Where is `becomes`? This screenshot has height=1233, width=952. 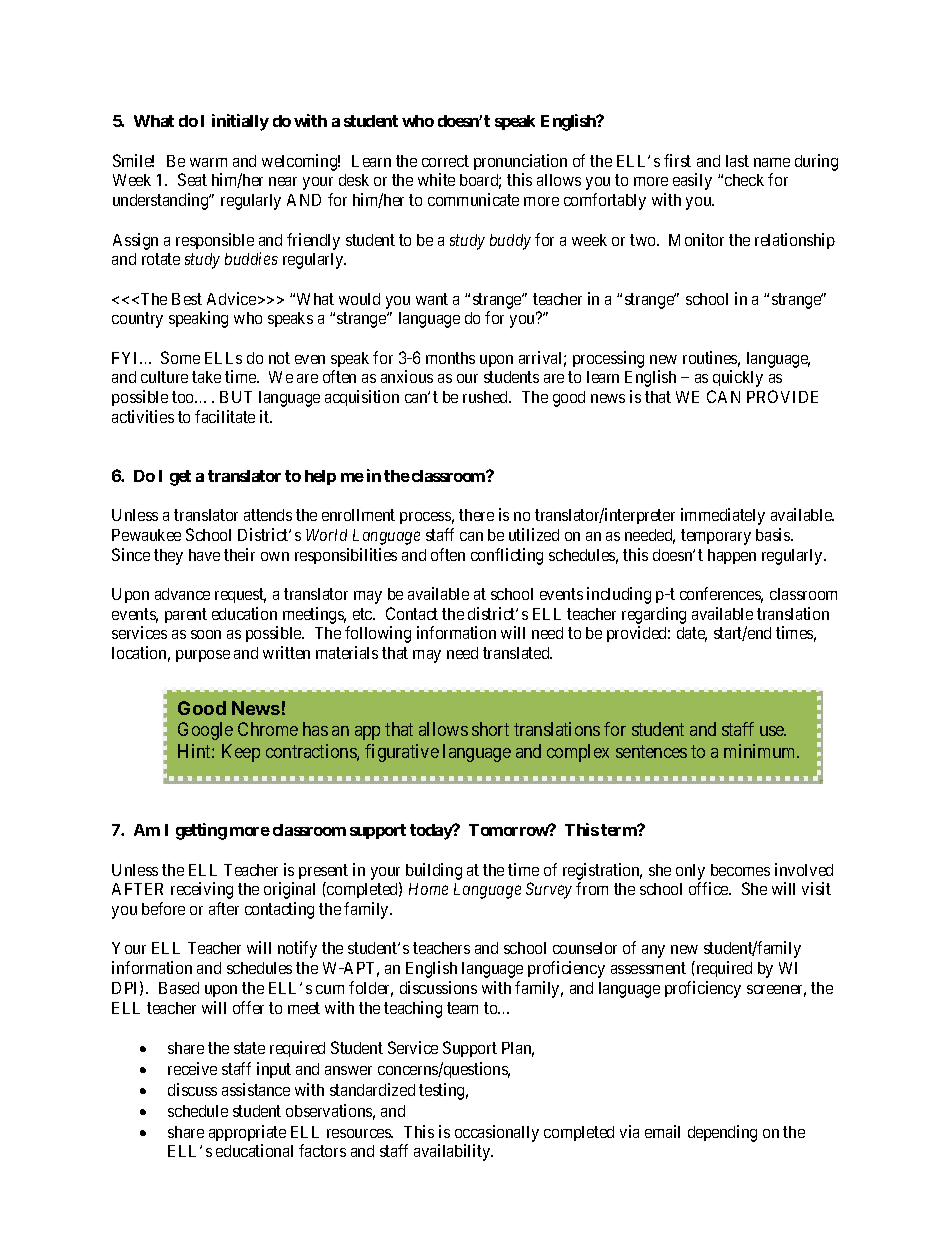
becomes is located at coordinates (740, 870).
